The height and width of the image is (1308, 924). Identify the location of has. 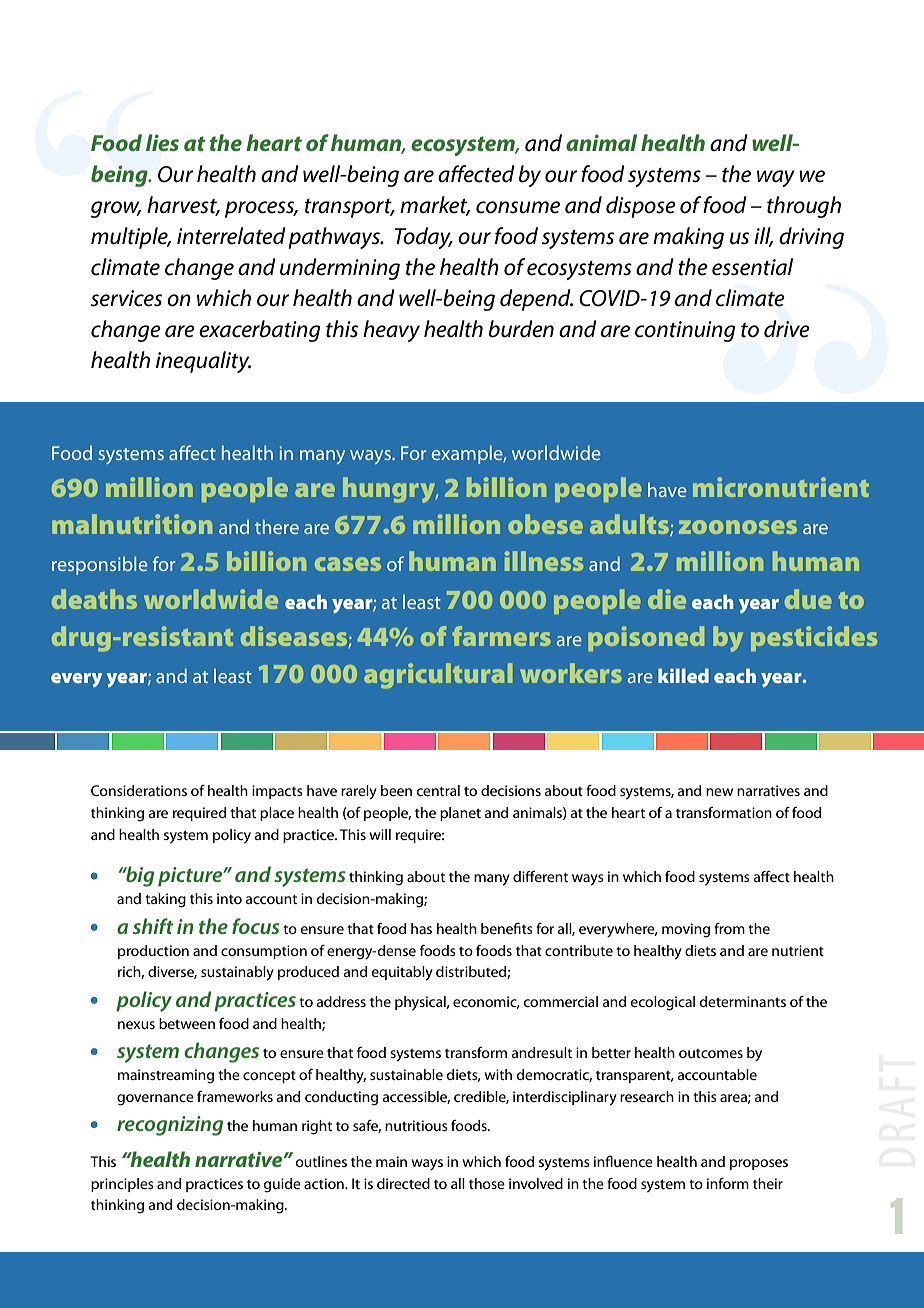
(421, 928).
